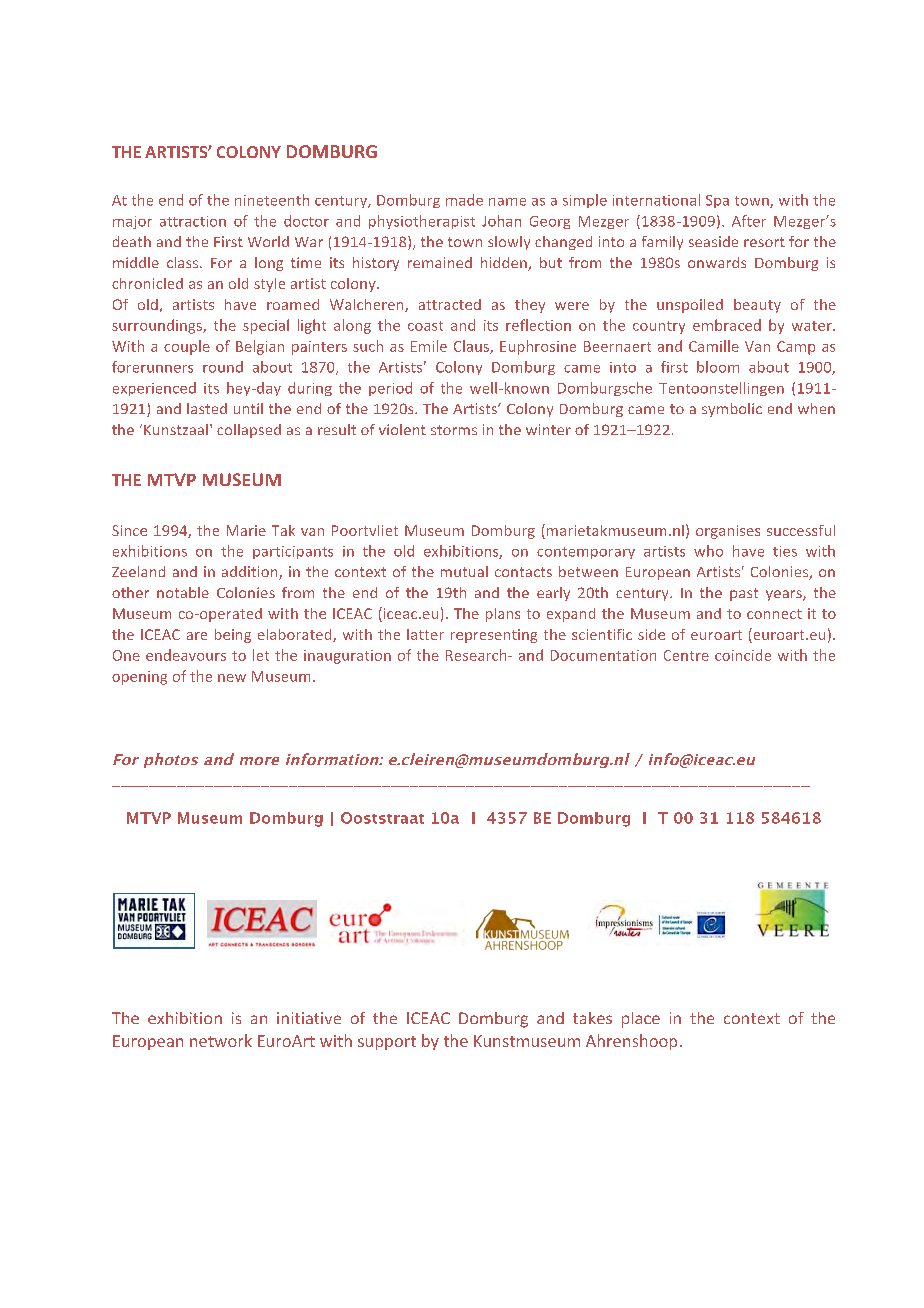 The width and height of the screenshot is (924, 1308). Describe the element at coordinates (749, 221) in the screenshot. I see `After` at that location.
